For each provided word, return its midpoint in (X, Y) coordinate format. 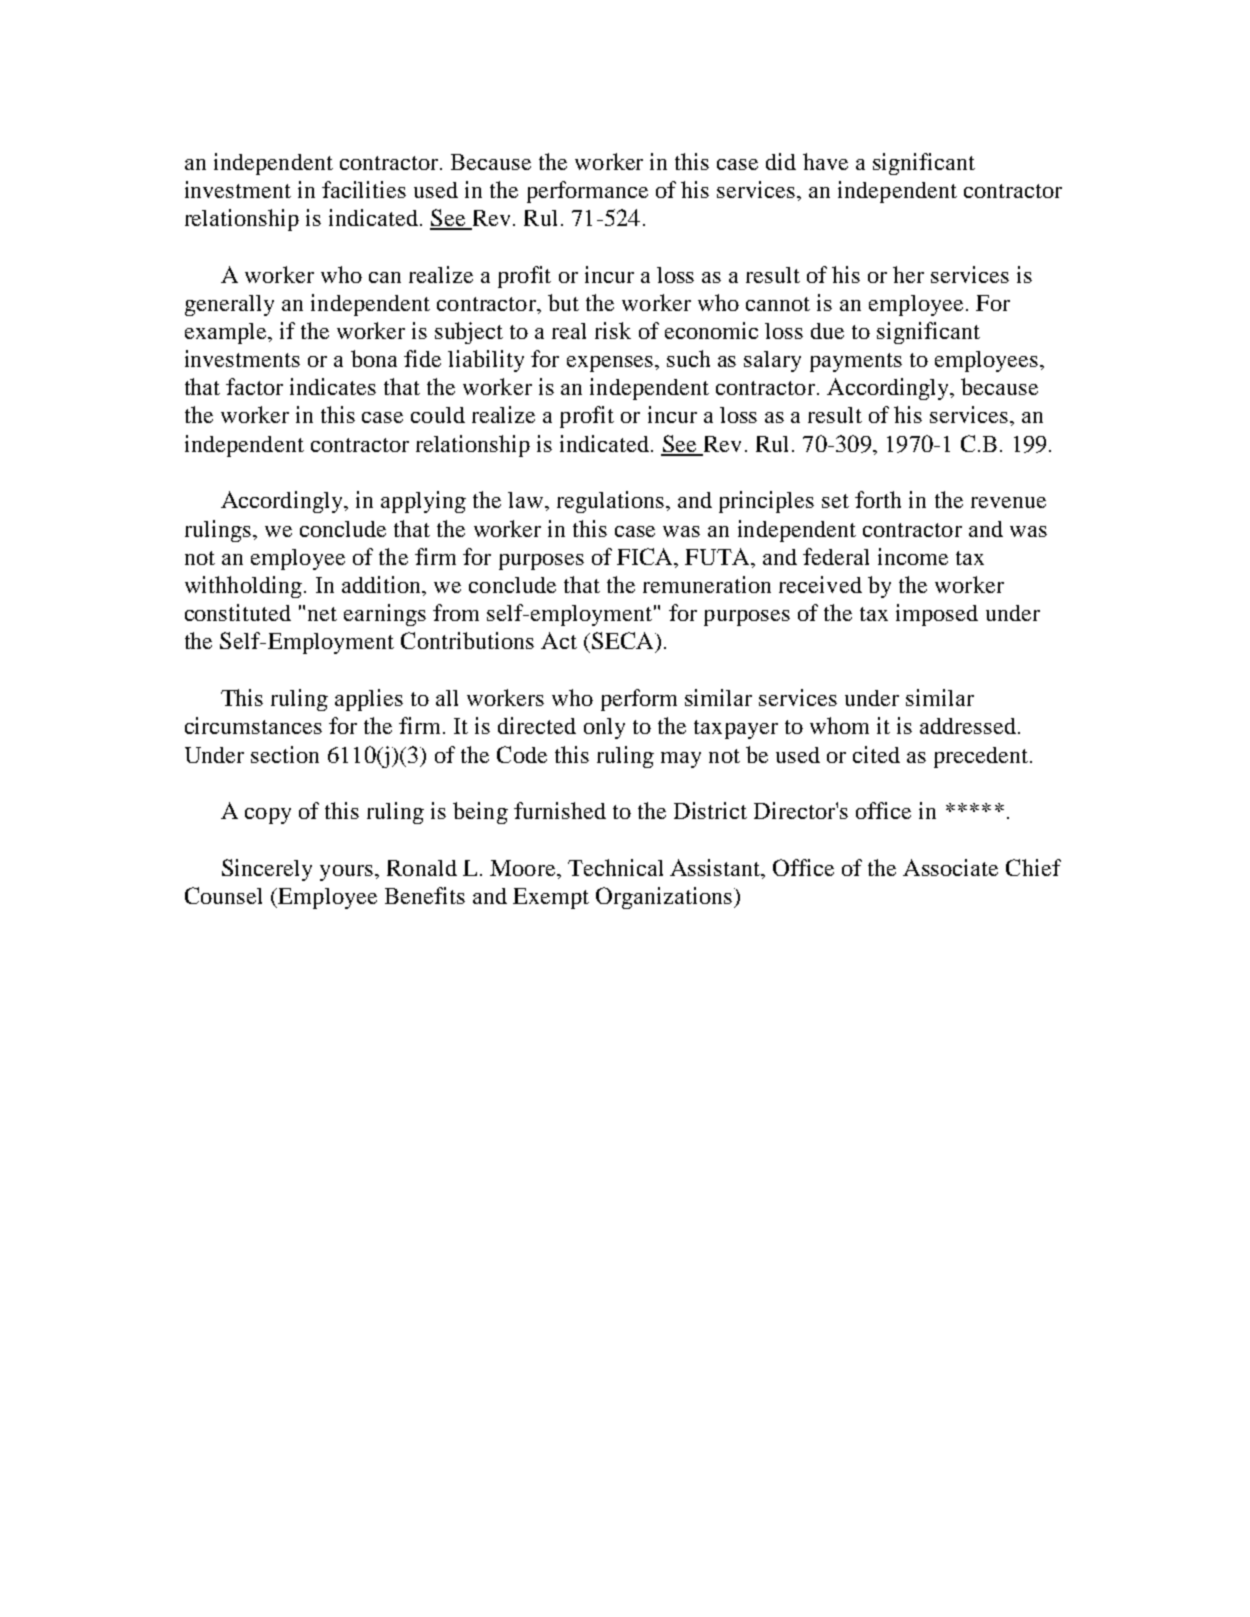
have (825, 161)
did (781, 161)
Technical (615, 867)
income (913, 556)
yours (346, 873)
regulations (612, 502)
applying (423, 502)
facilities (364, 189)
